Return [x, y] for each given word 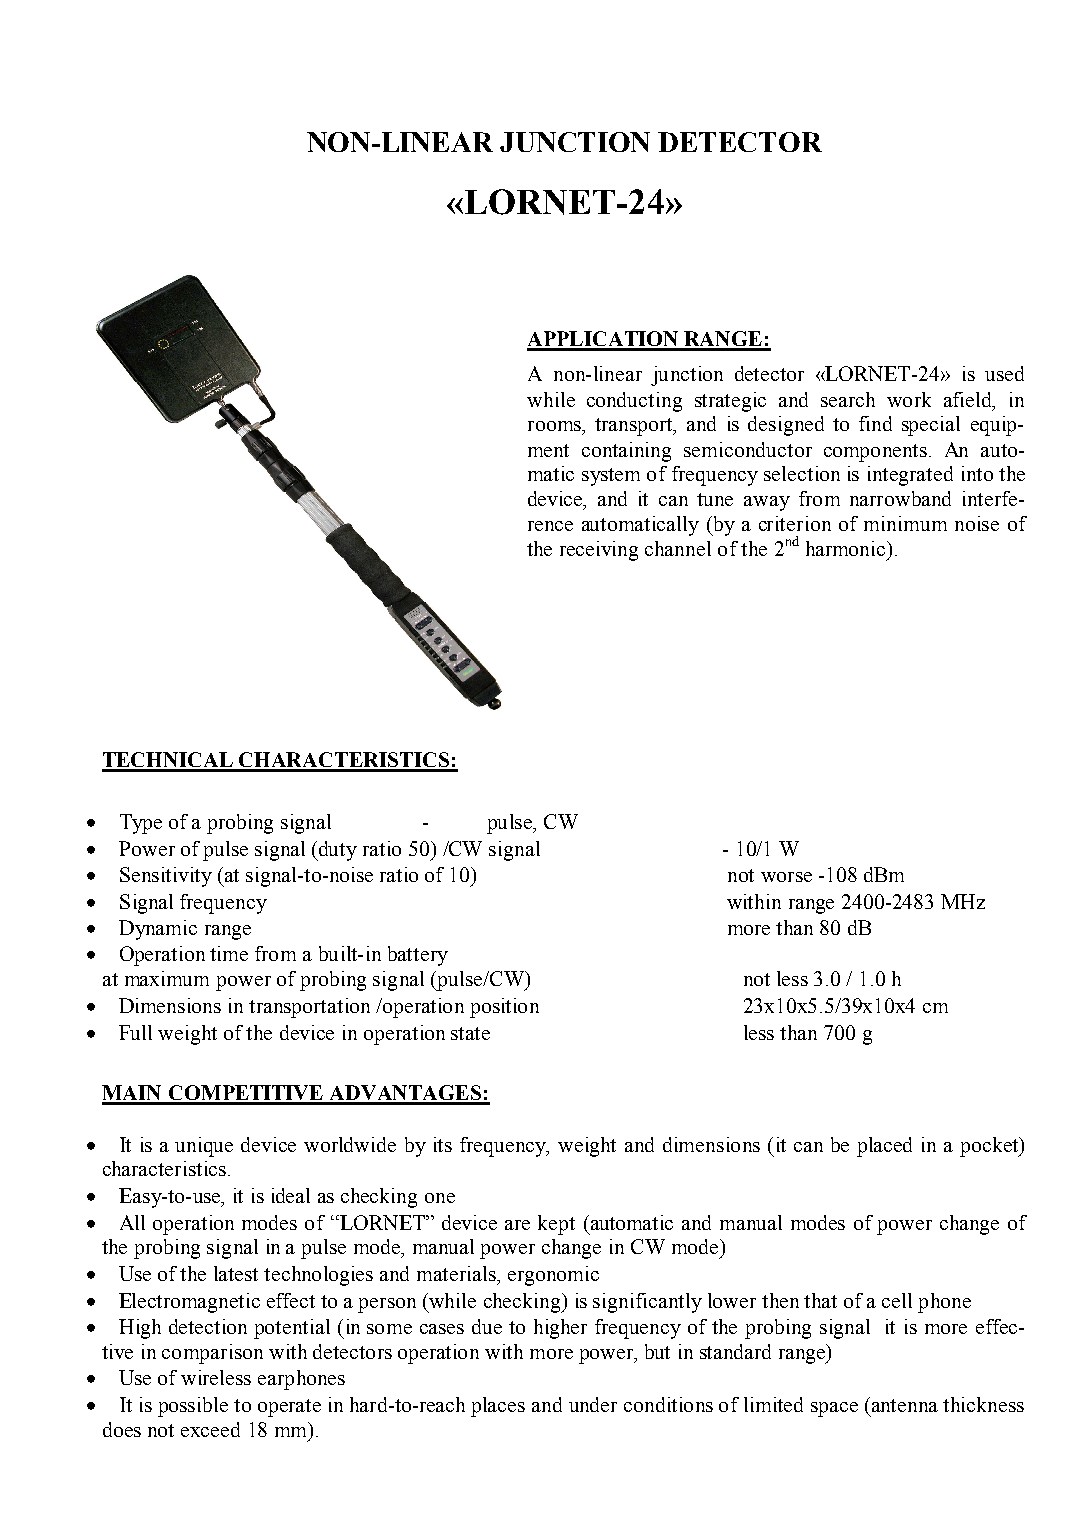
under [593, 1404]
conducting [634, 402]
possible [193, 1407]
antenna [903, 1404]
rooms [555, 426]
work [909, 399]
